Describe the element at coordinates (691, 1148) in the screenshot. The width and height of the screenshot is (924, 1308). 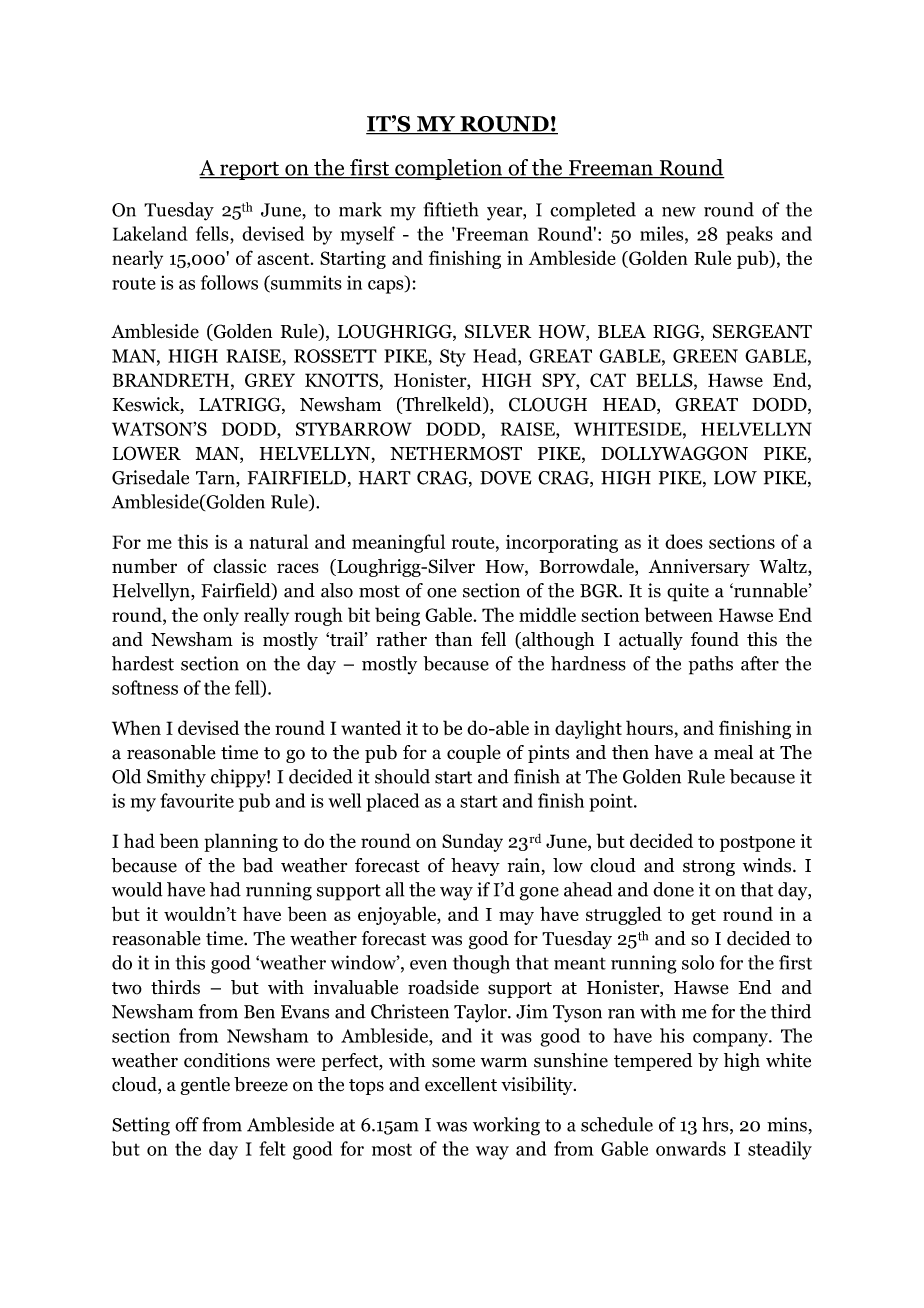
I see `onwards` at that location.
